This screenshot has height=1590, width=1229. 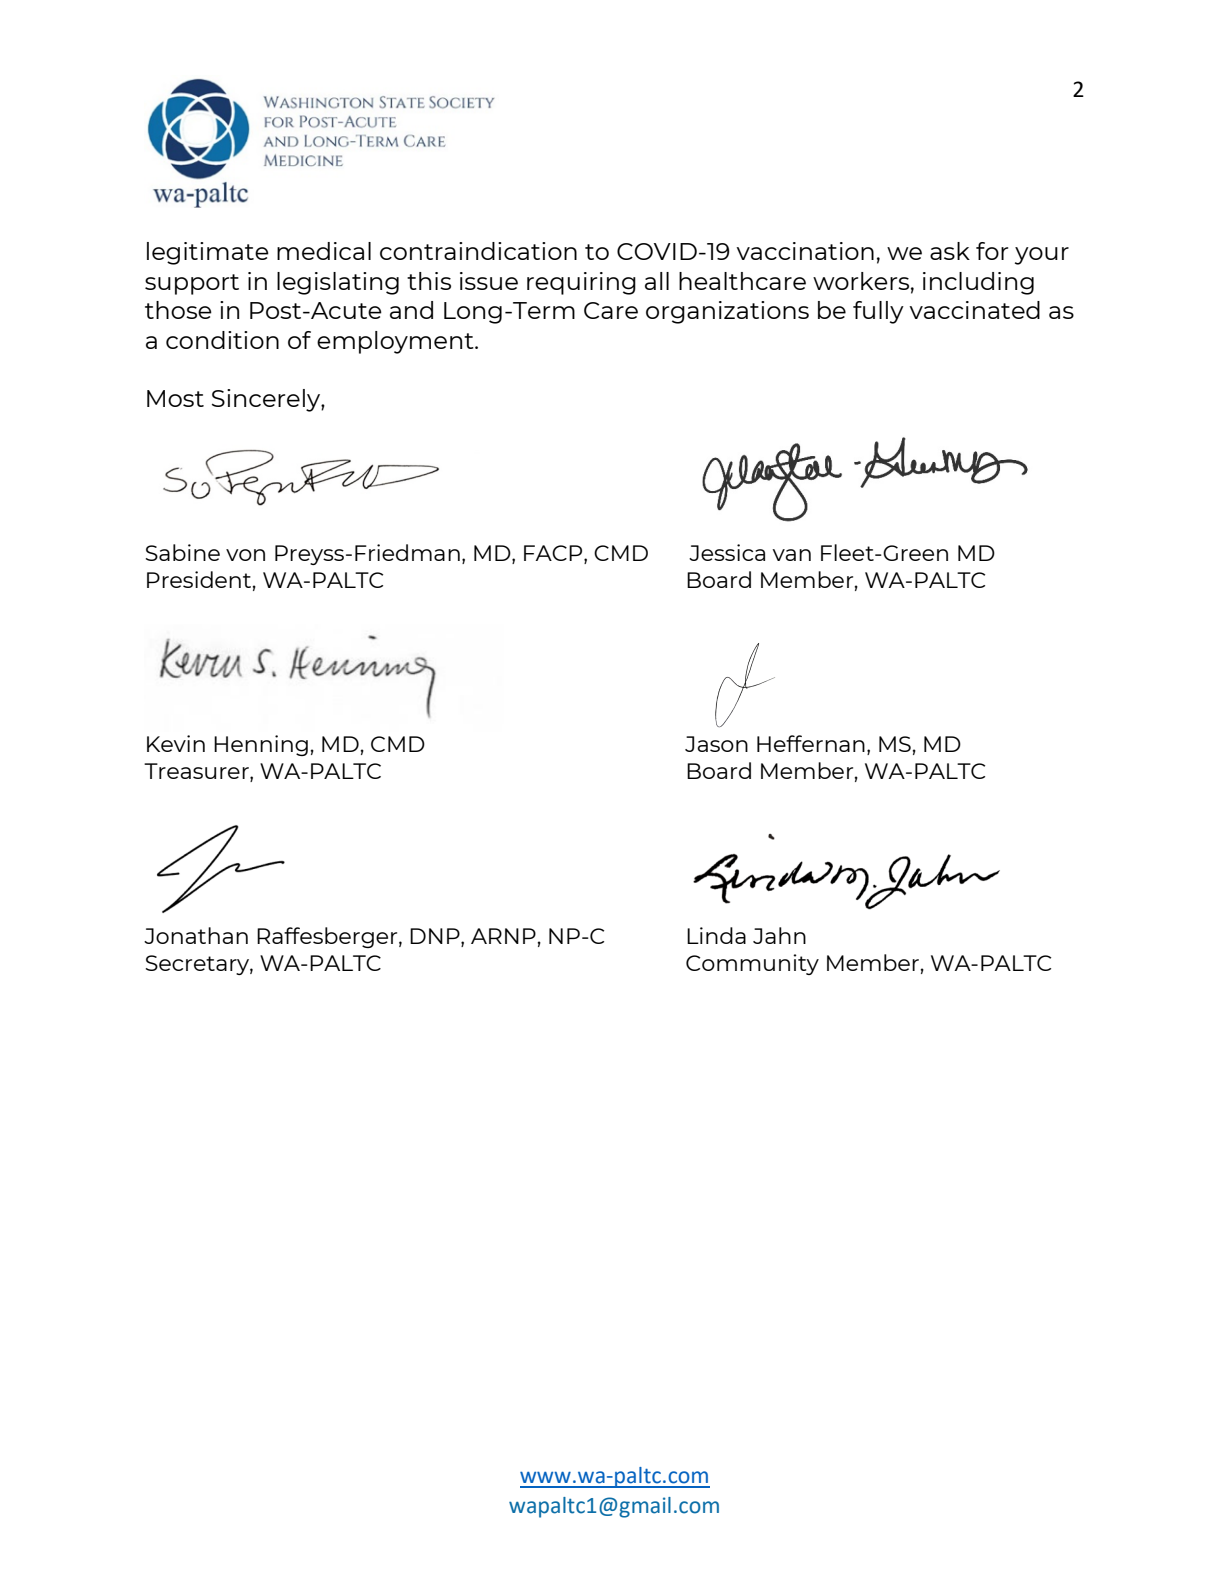 I want to click on Jessica, so click(x=727, y=552).
